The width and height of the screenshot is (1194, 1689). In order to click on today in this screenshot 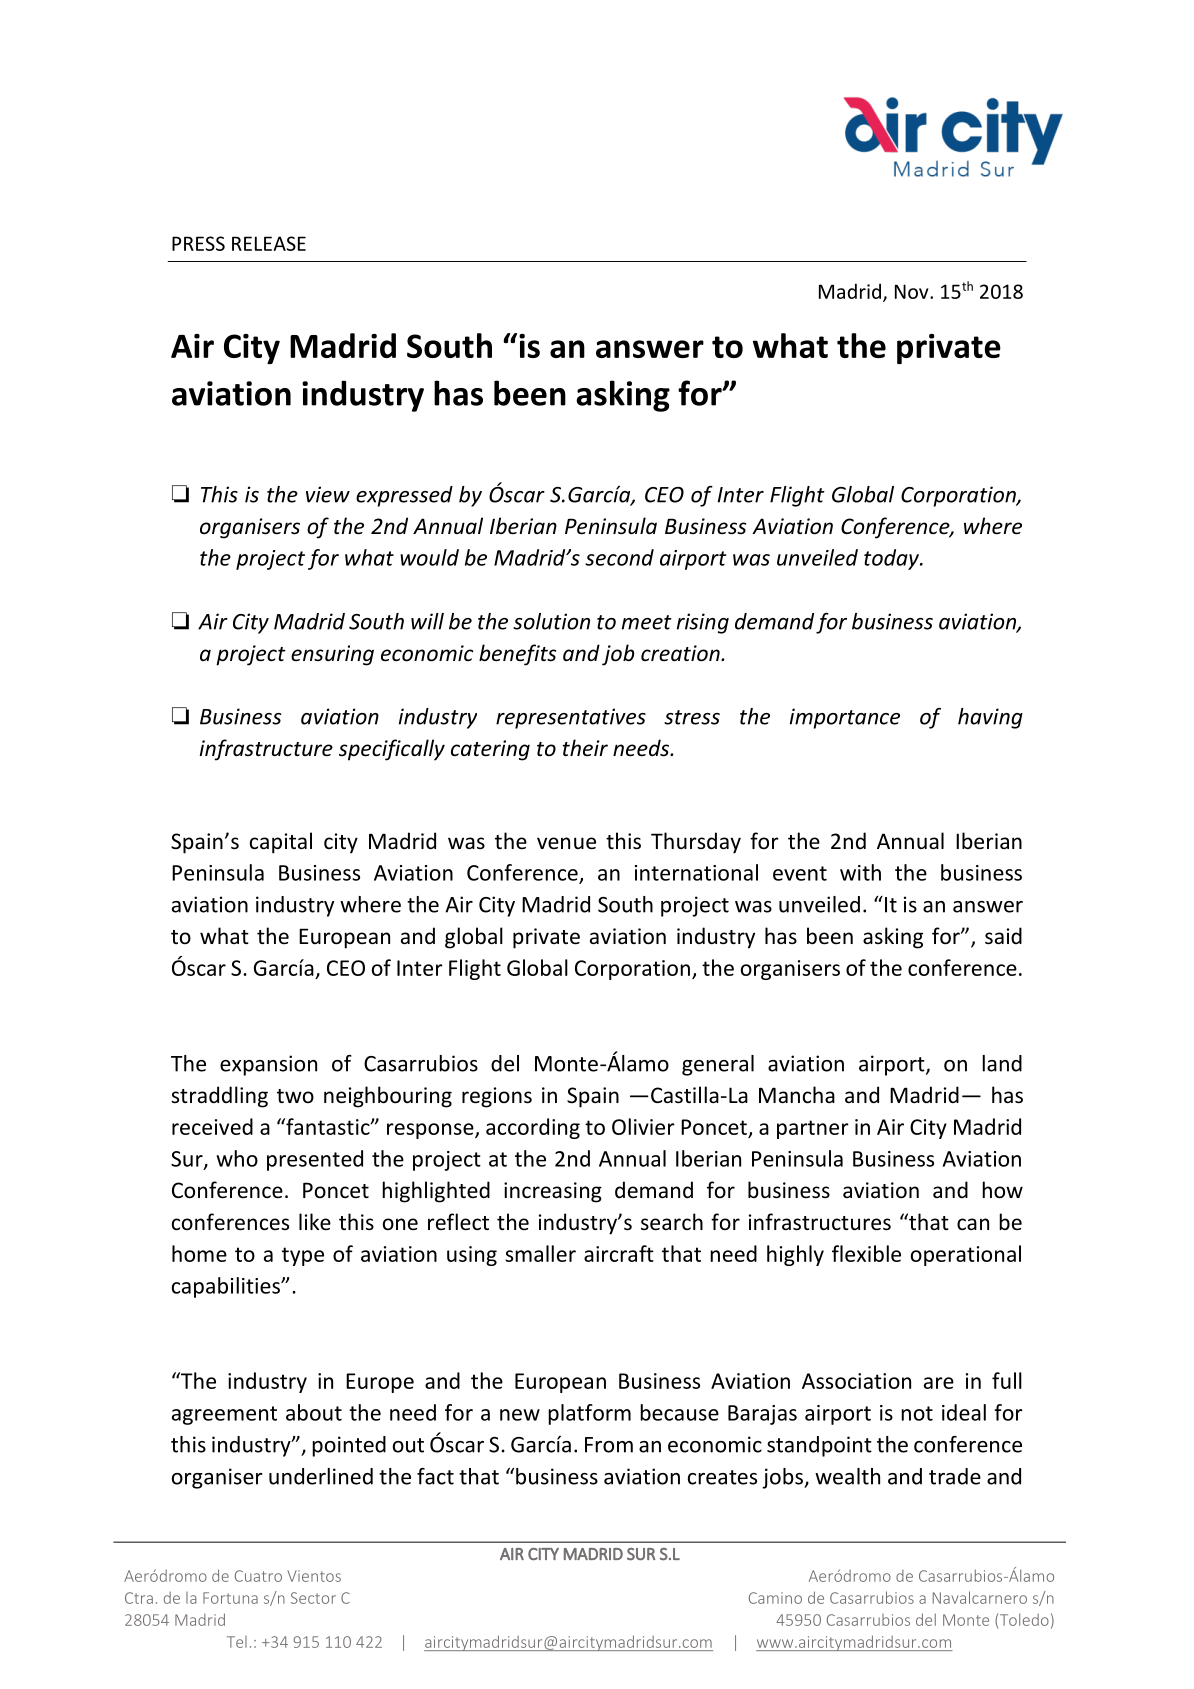, I will do `click(892, 559)`.
